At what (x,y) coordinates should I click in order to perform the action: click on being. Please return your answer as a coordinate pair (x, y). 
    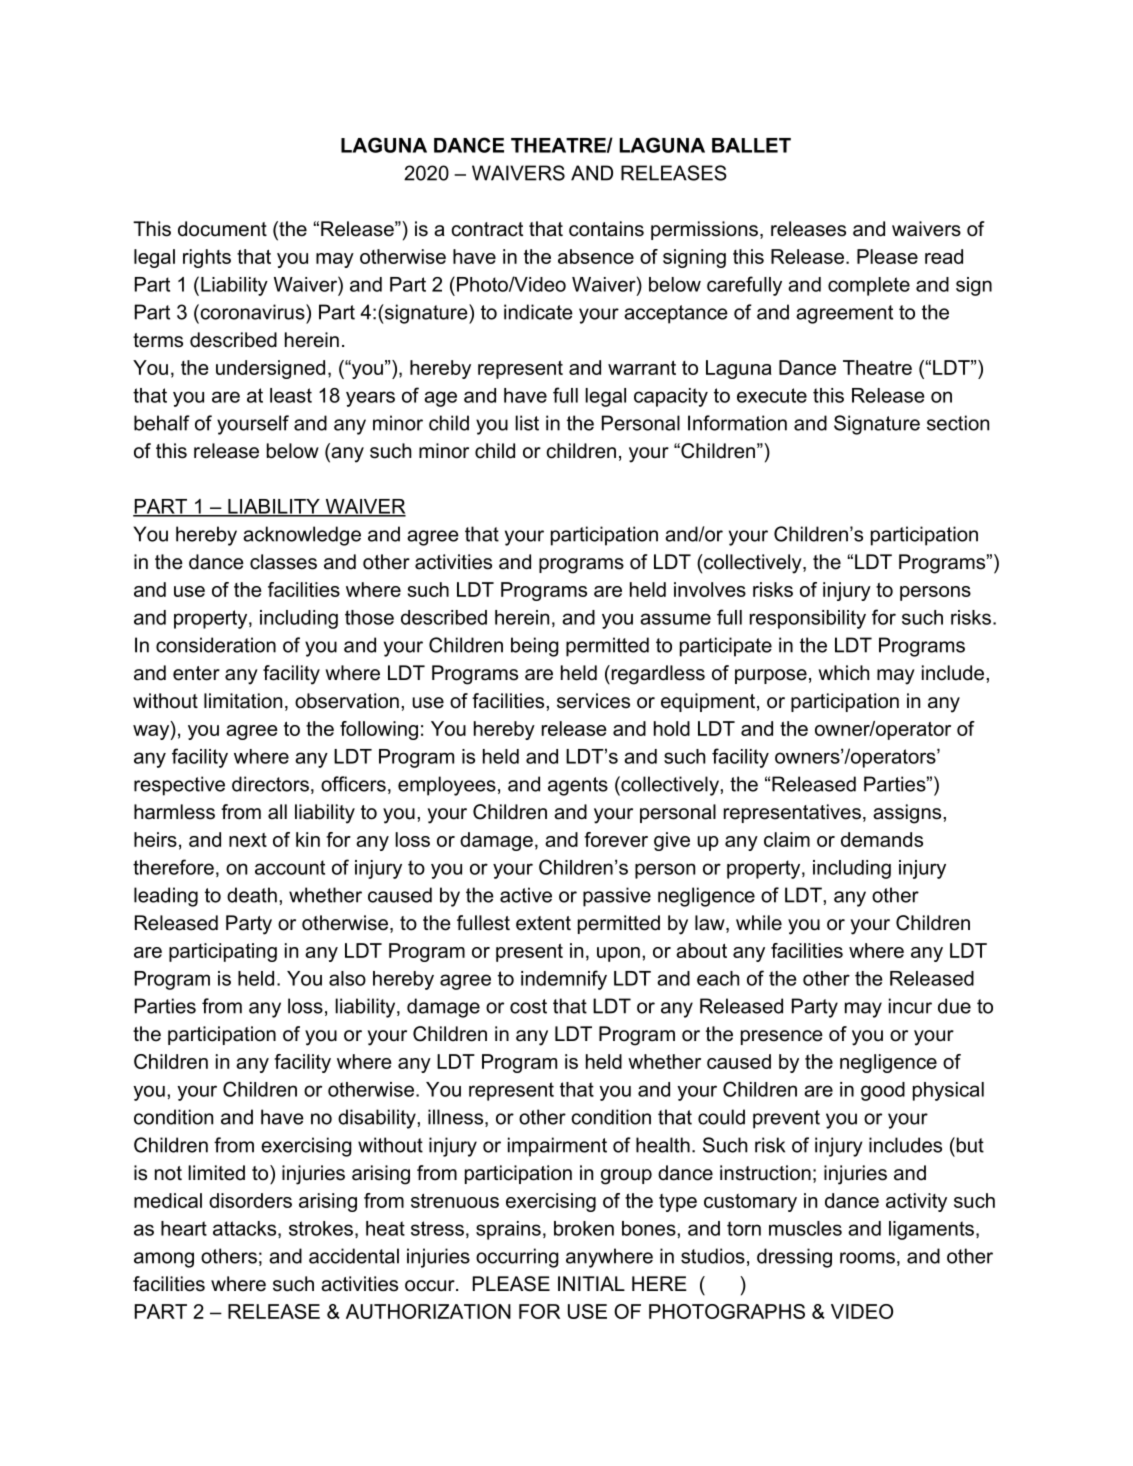
    Looking at the image, I should click on (535, 647).
